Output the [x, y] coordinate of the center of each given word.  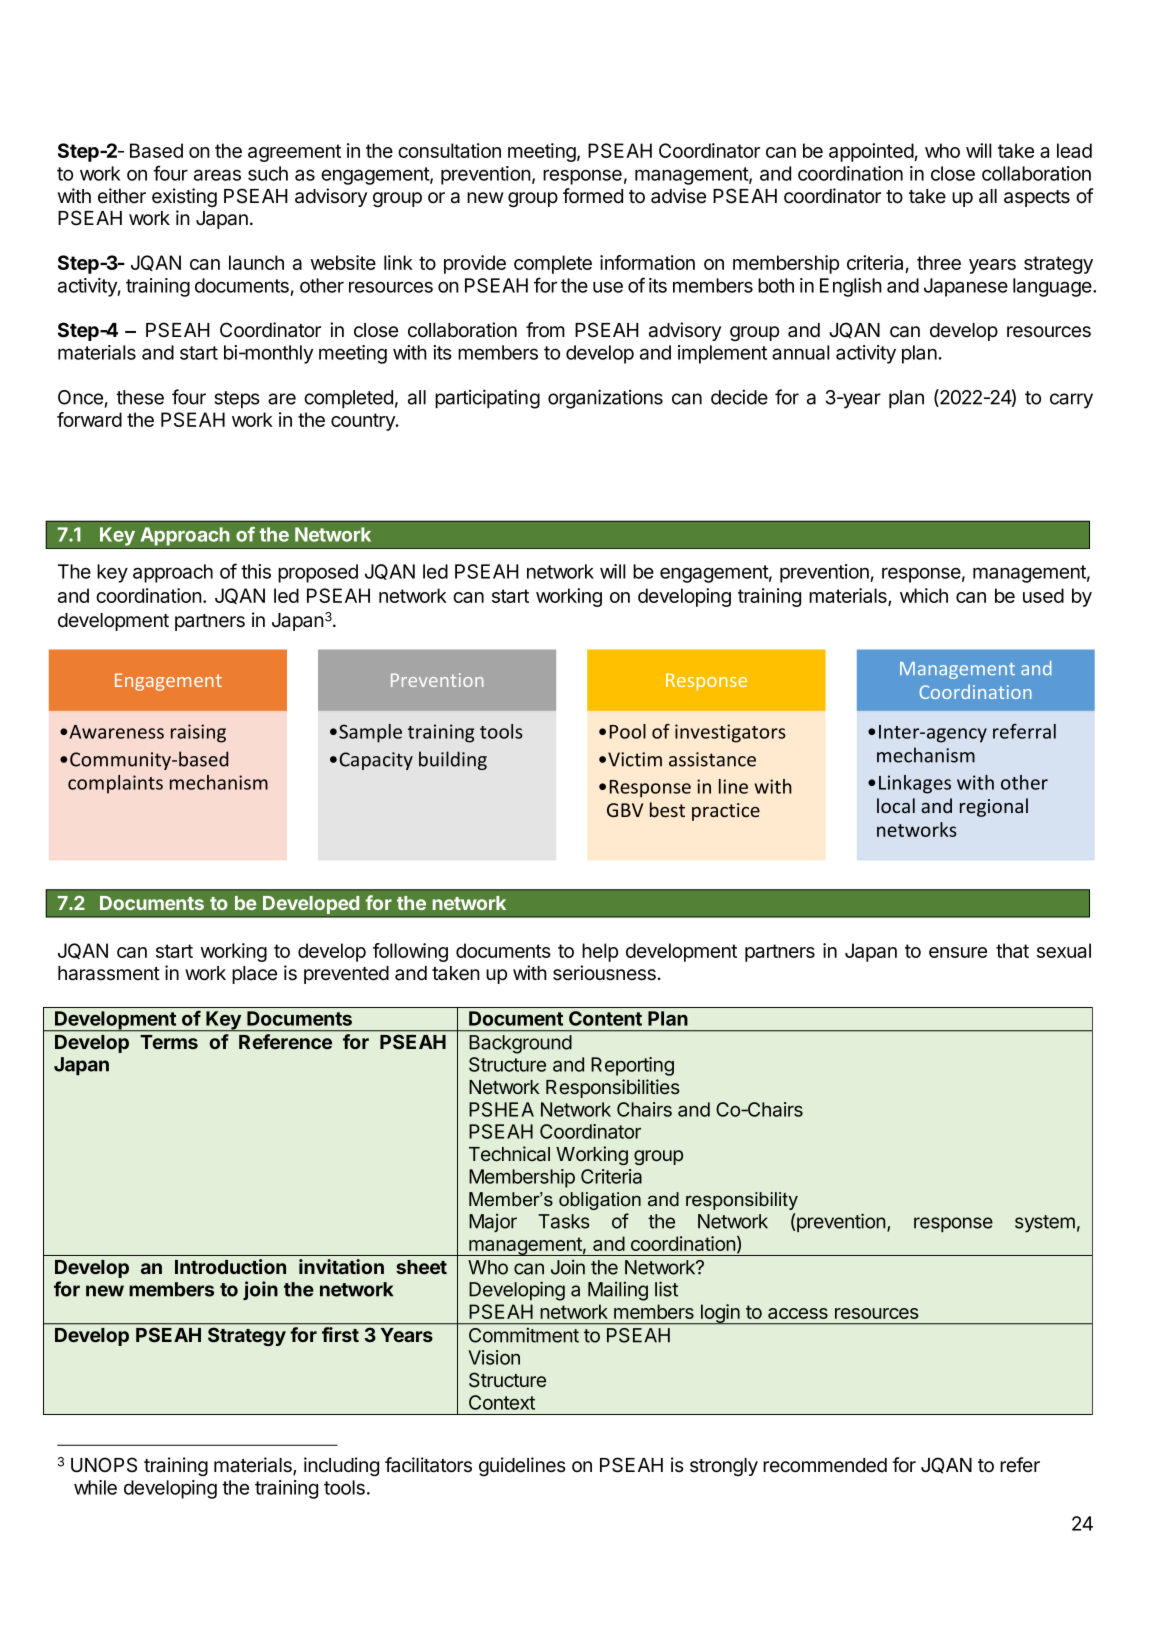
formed [593, 196]
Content [605, 1018]
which [924, 595]
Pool [628, 731]
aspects [1037, 198]
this [256, 571]
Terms [169, 1042]
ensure [958, 952]
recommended [825, 1465]
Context [502, 1402]
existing [184, 197]
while [95, 1487]
